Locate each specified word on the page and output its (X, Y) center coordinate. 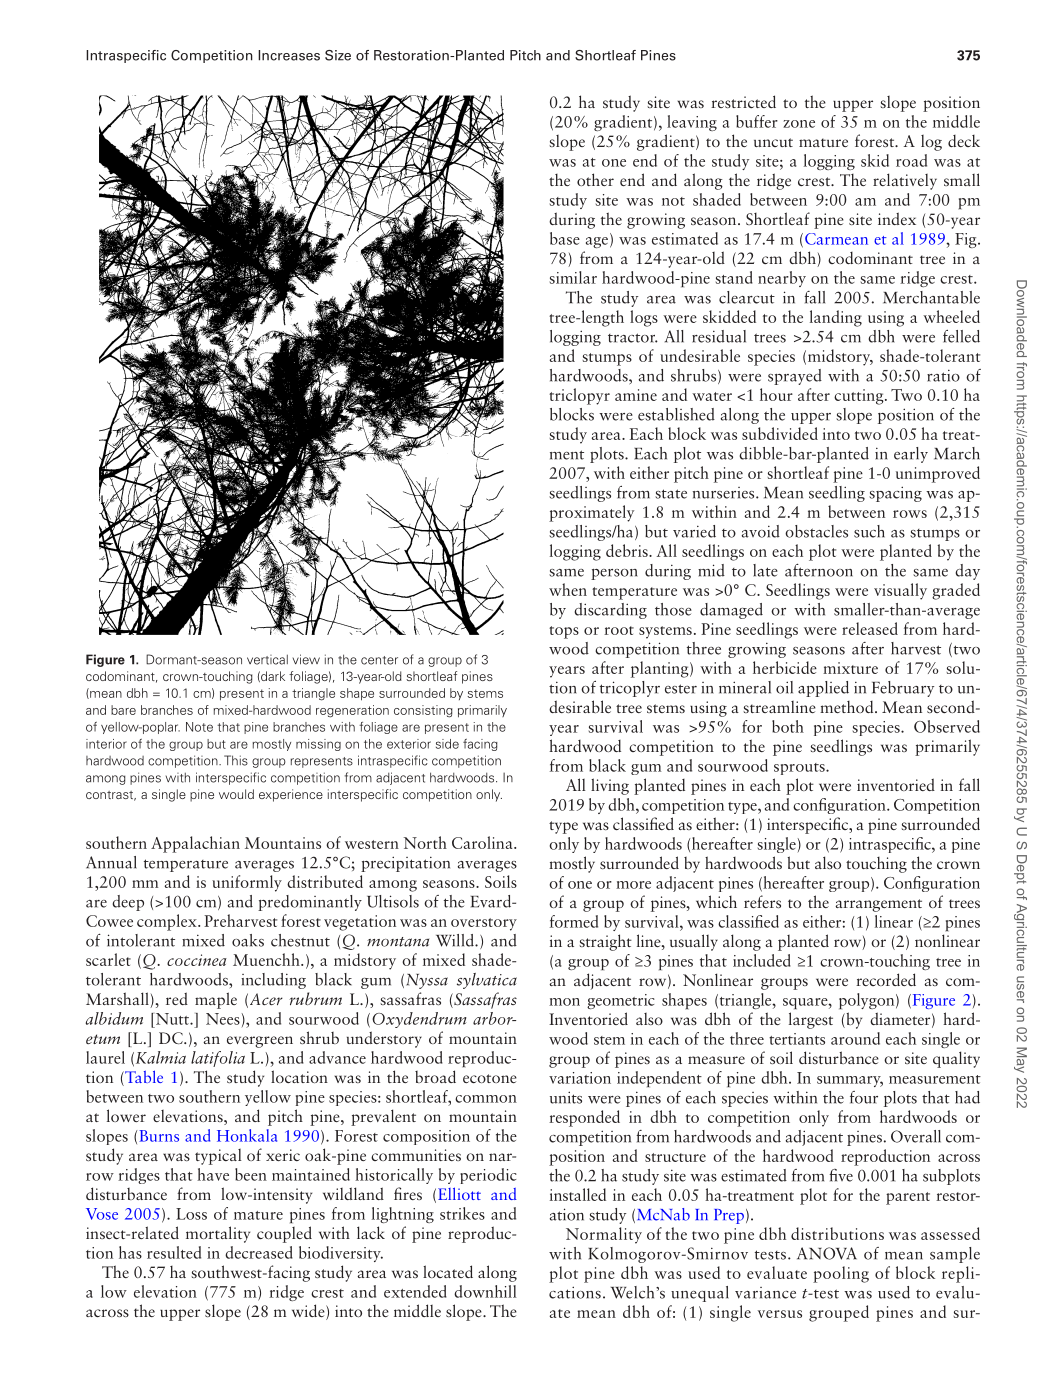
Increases (289, 55)
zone (799, 124)
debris (628, 550)
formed (574, 921)
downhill (485, 1291)
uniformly (247, 883)
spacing (895, 494)
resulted (174, 1252)
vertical (267, 659)
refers (762, 901)
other (595, 179)
